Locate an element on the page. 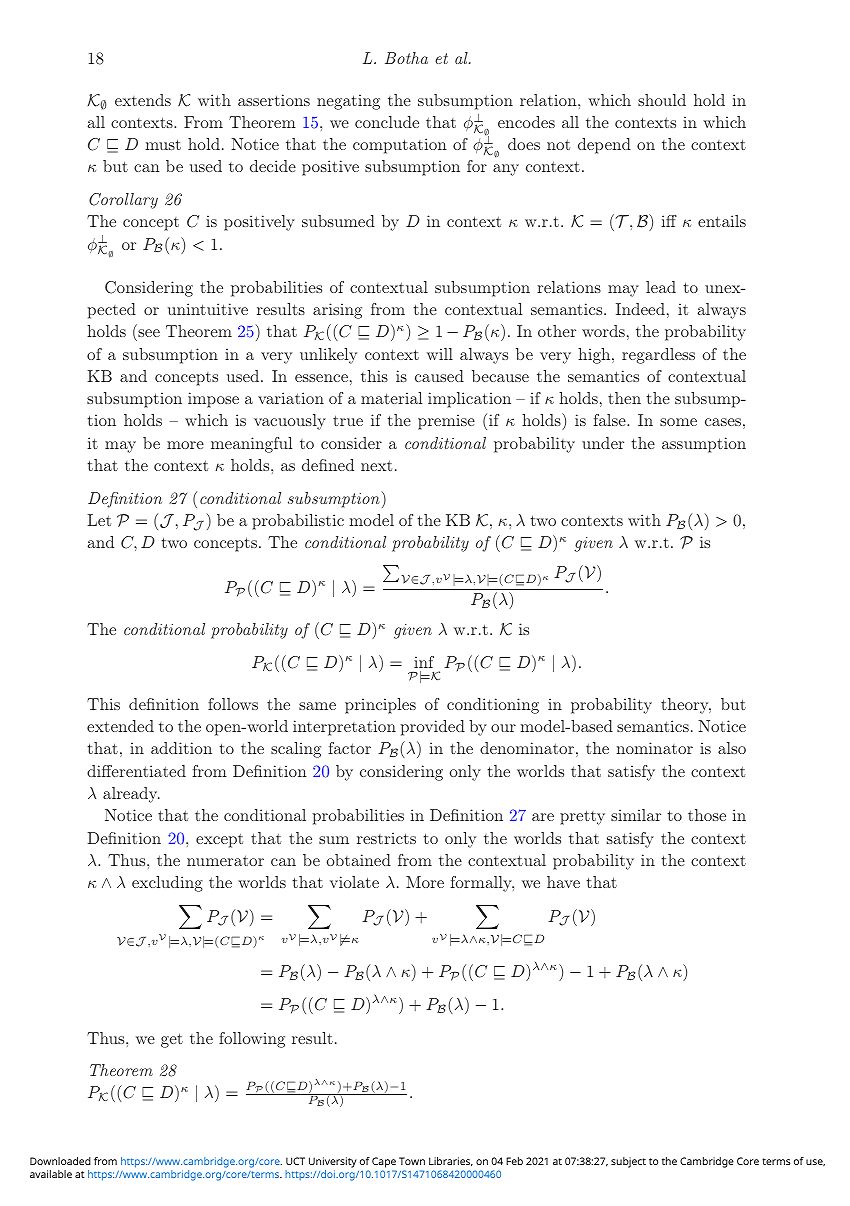  similar is located at coordinates (636, 815).
